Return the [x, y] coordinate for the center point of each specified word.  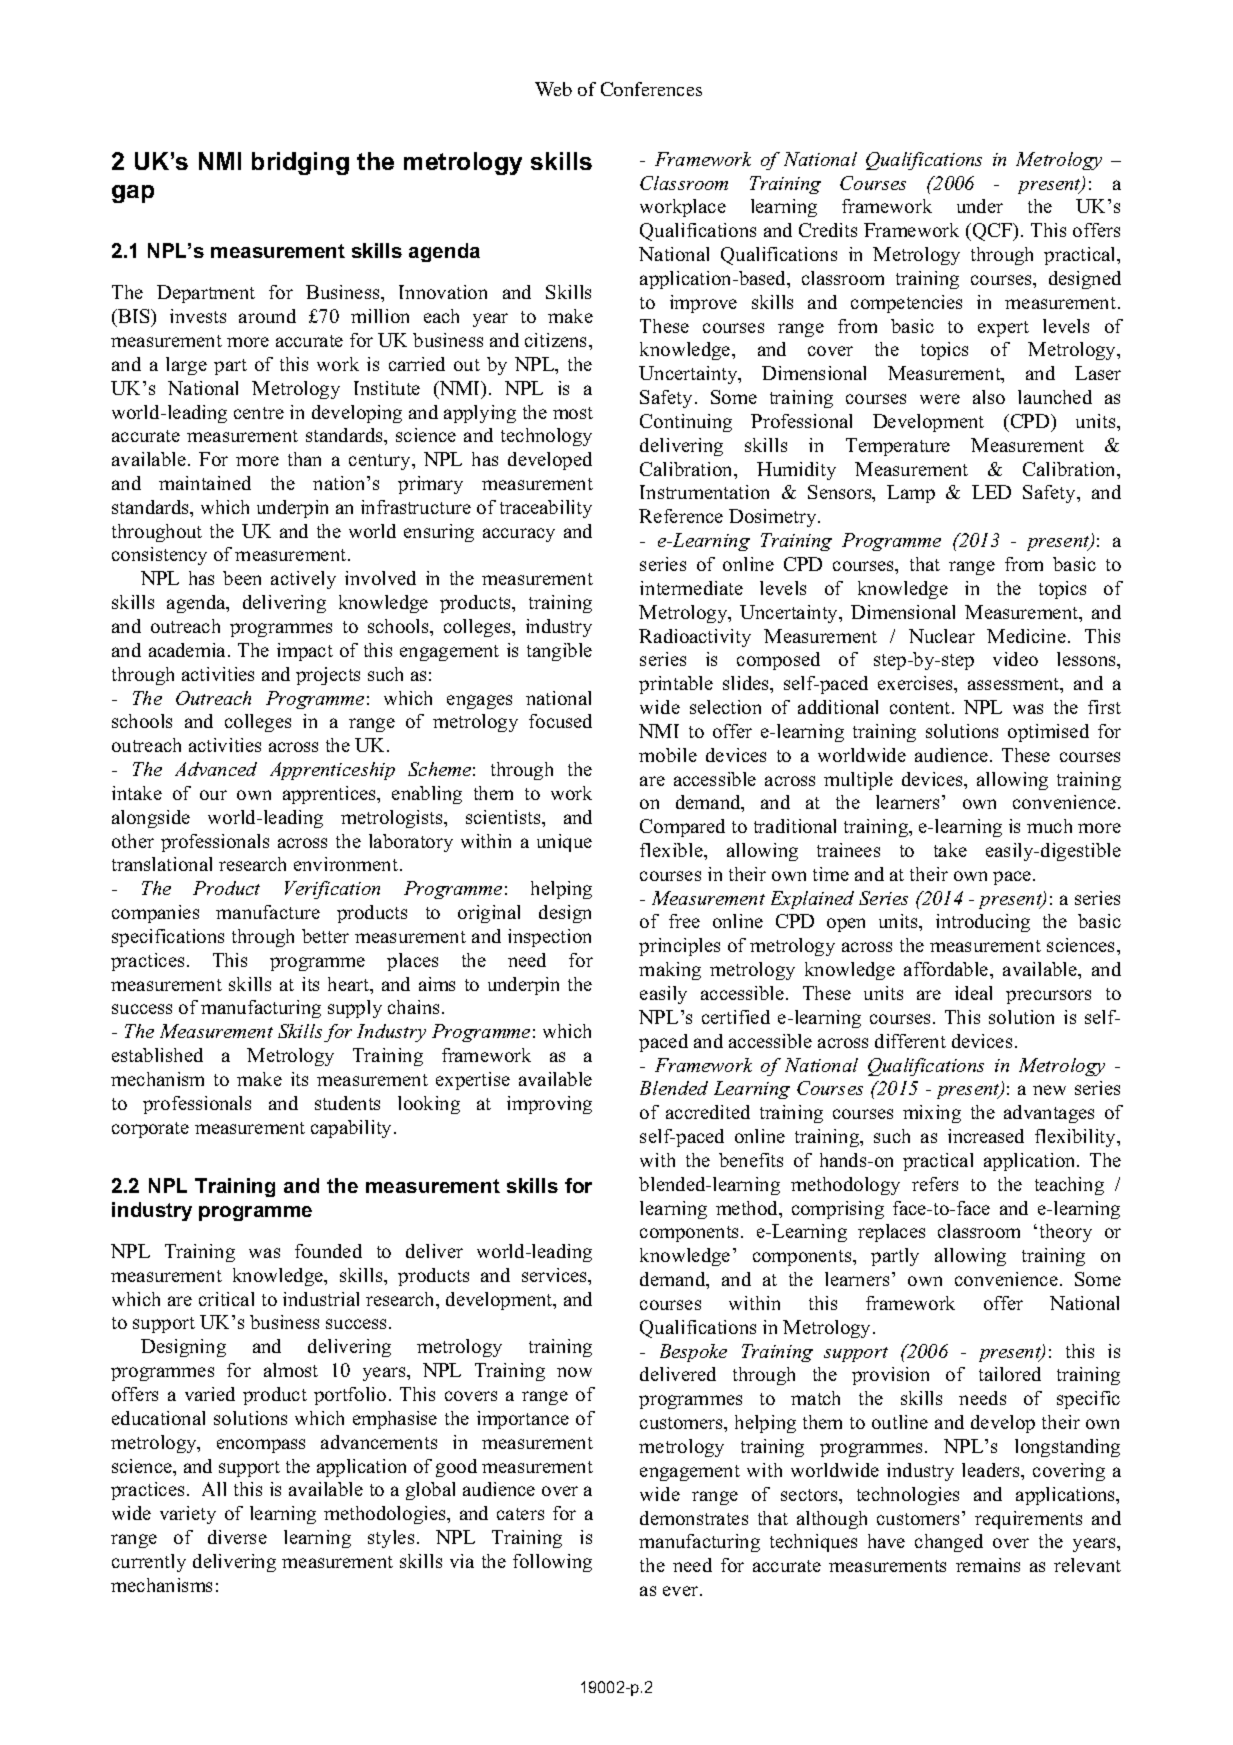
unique [564, 843]
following [552, 1563]
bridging [300, 163]
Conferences [651, 89]
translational [162, 864]
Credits [828, 230]
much [1049, 826]
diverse [237, 1537]
